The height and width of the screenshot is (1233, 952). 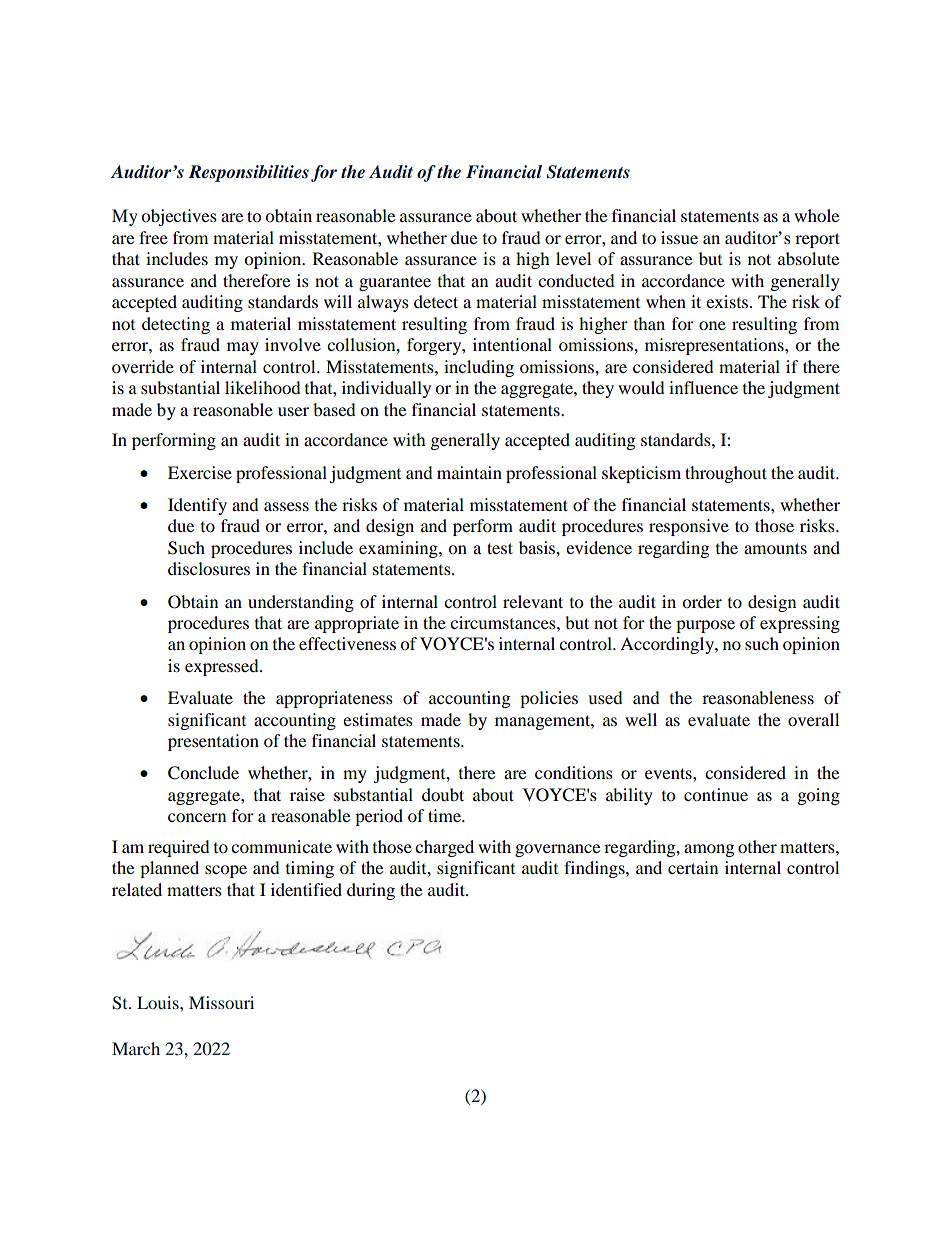 I want to click on during, so click(x=371, y=891).
